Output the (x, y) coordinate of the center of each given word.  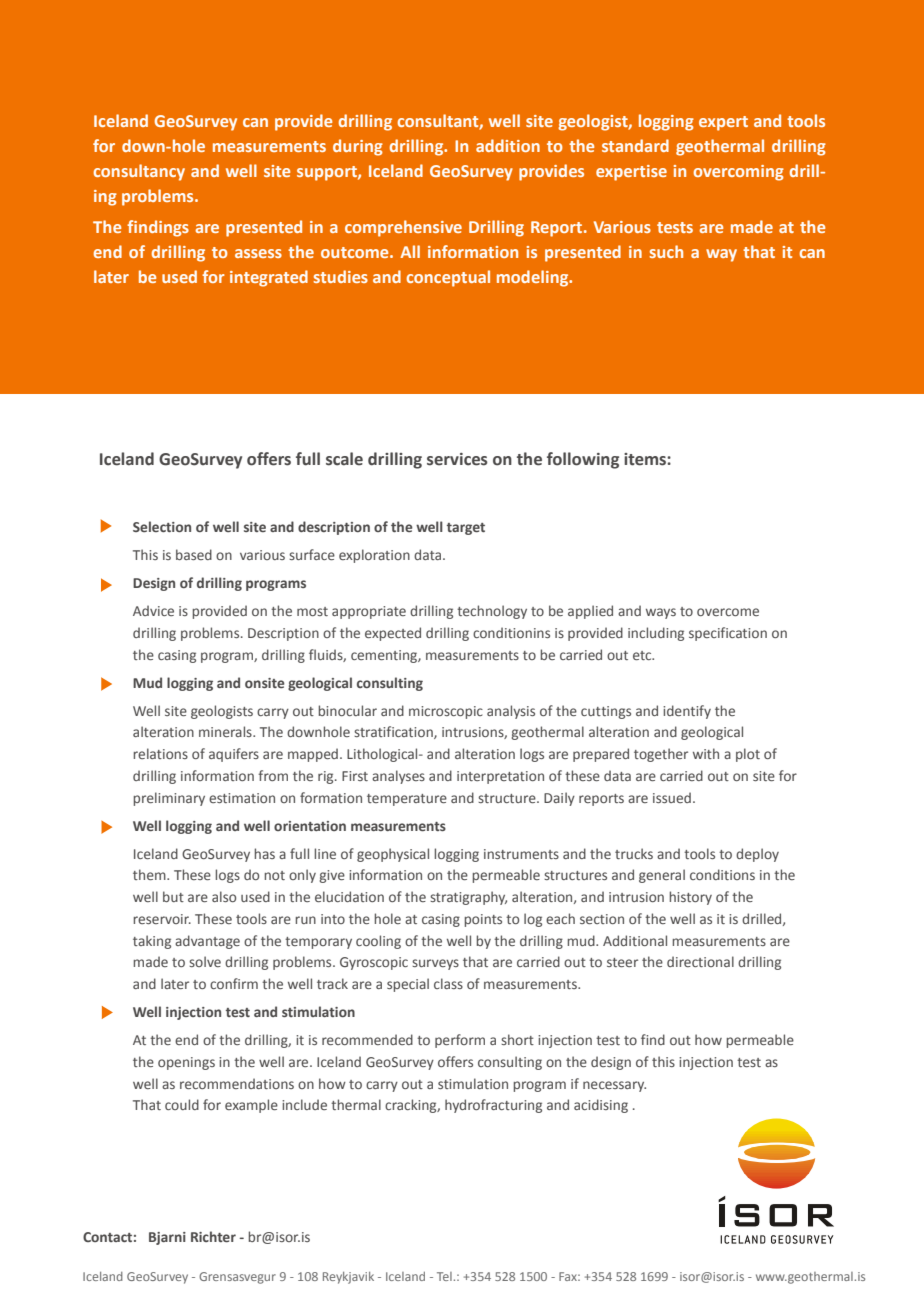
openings (186, 1063)
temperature (407, 800)
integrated (269, 278)
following (583, 460)
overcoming (738, 173)
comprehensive (403, 228)
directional (700, 961)
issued (672, 797)
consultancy (139, 172)
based (194, 554)
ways (661, 613)
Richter (213, 1236)
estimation (242, 798)
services (457, 459)
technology (492, 612)
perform (460, 1041)
